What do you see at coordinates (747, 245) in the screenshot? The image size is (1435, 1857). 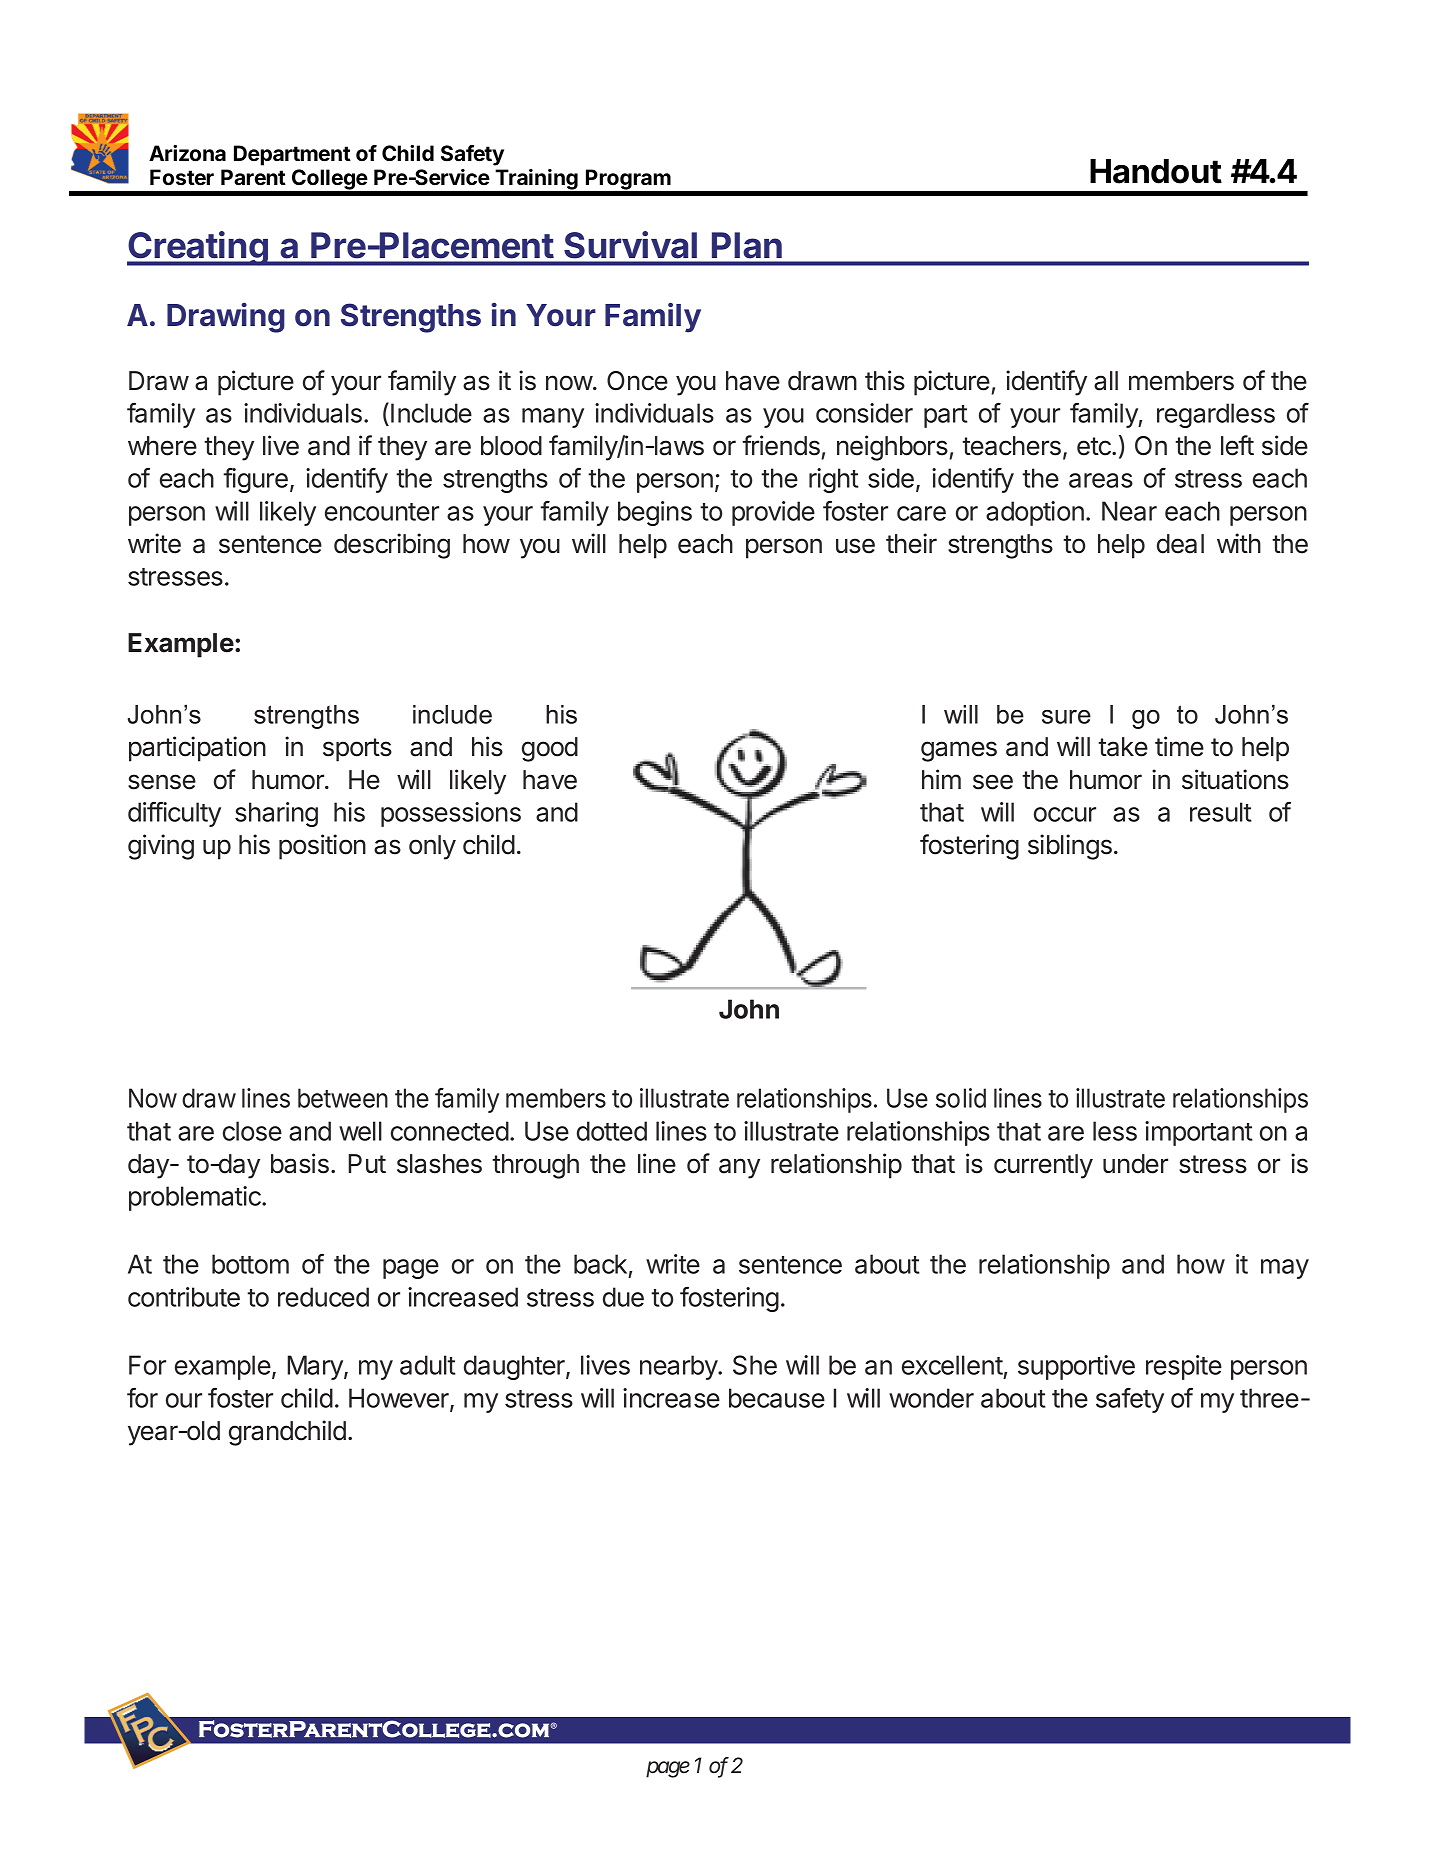 I see `Plan` at bounding box center [747, 245].
